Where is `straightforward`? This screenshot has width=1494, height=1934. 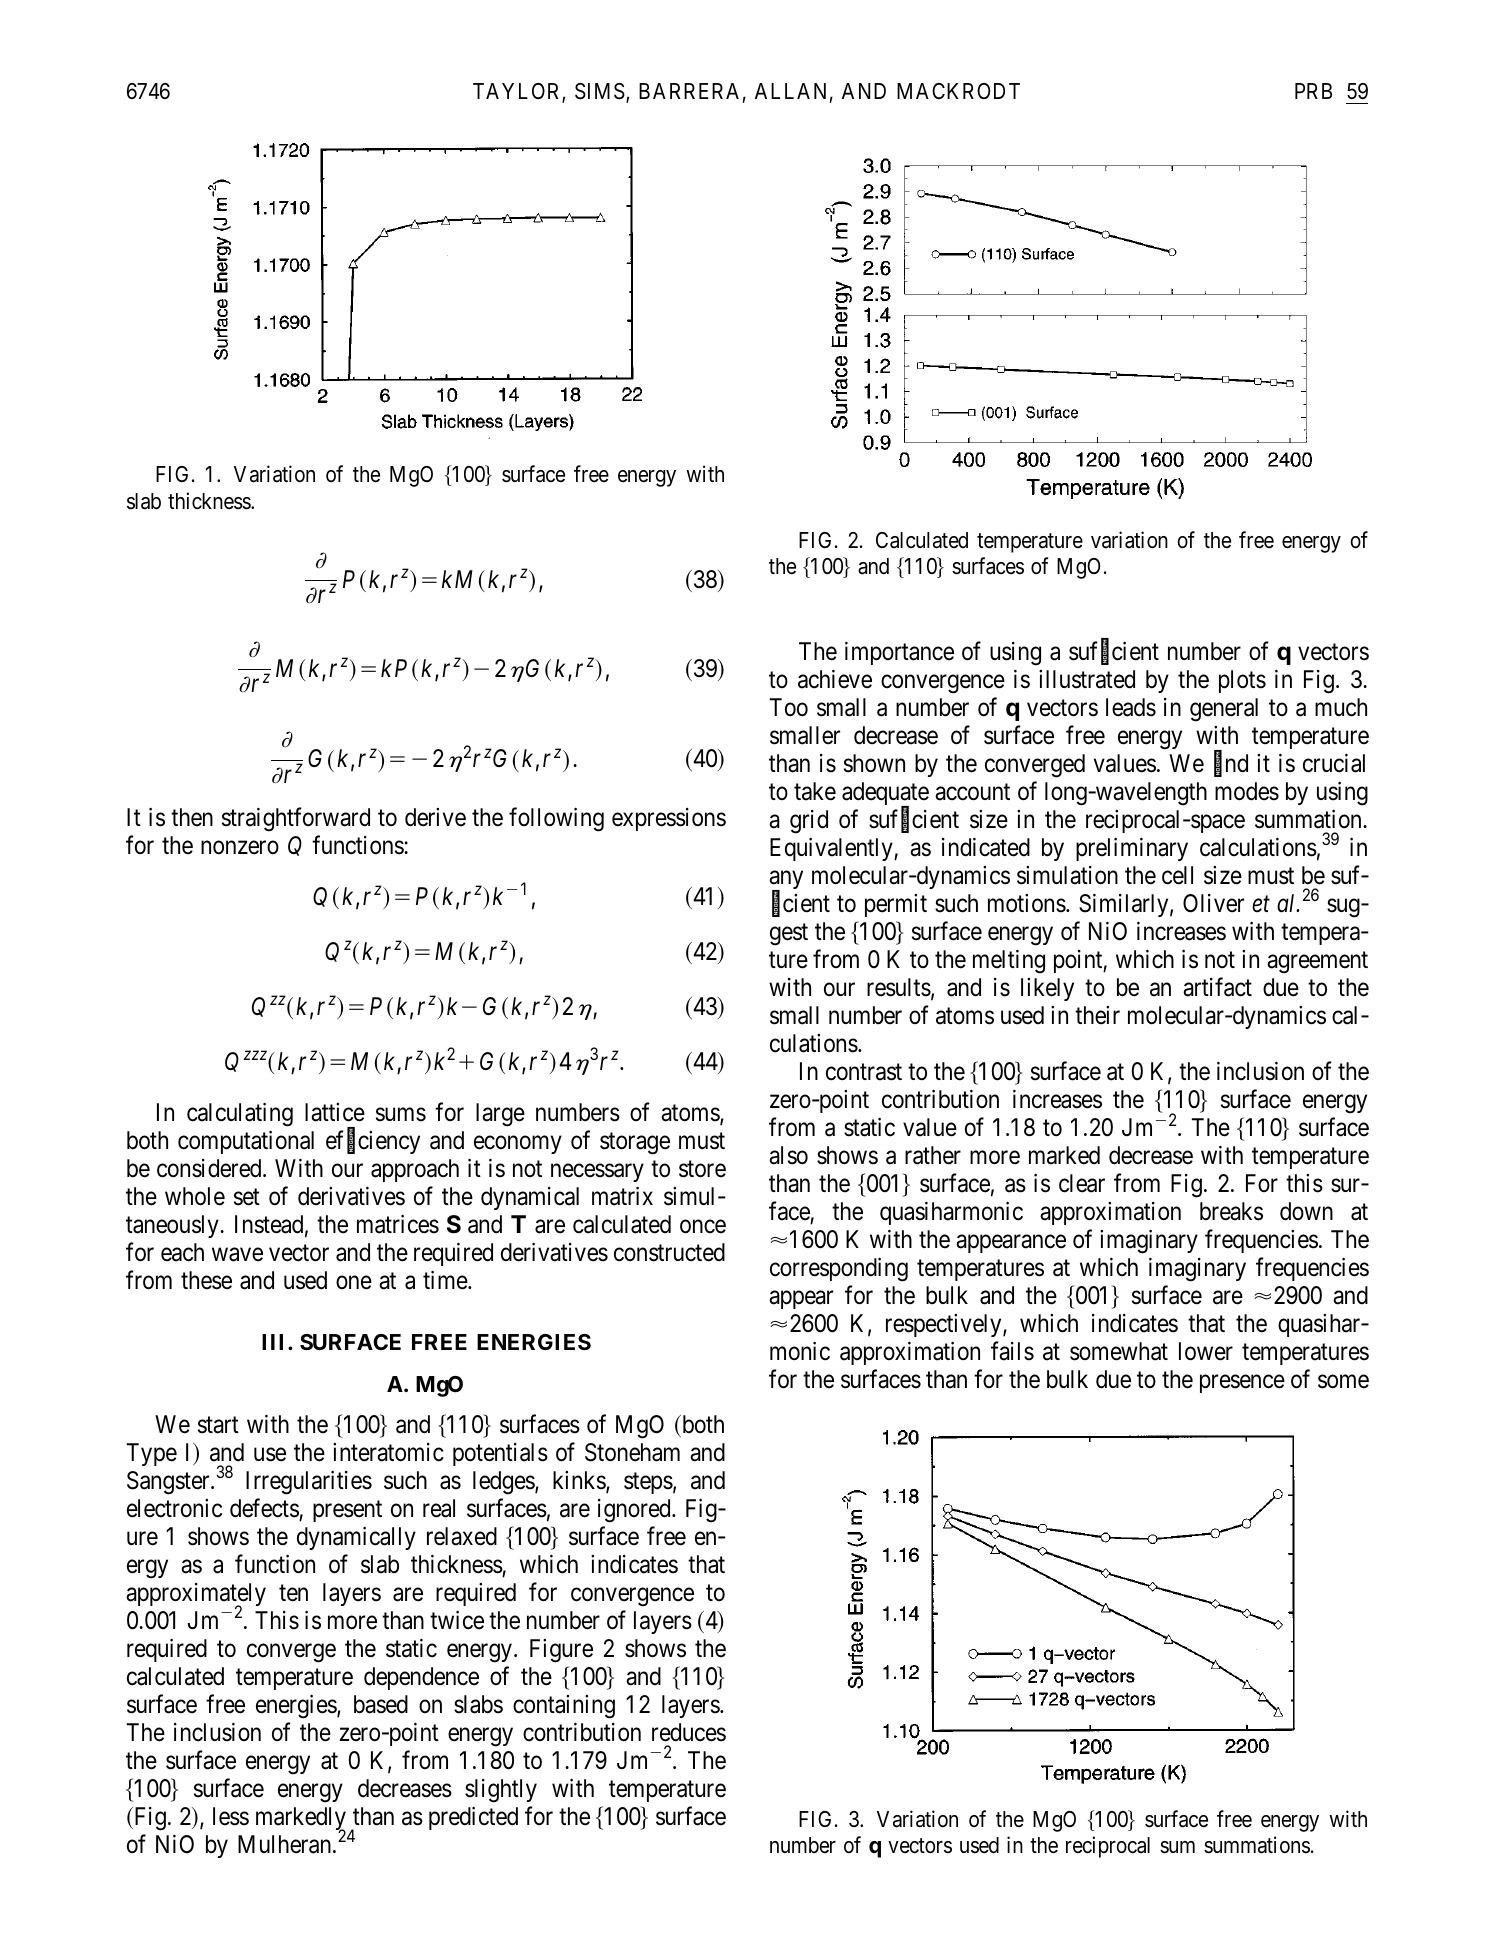 straightforward is located at coordinates (296, 820).
